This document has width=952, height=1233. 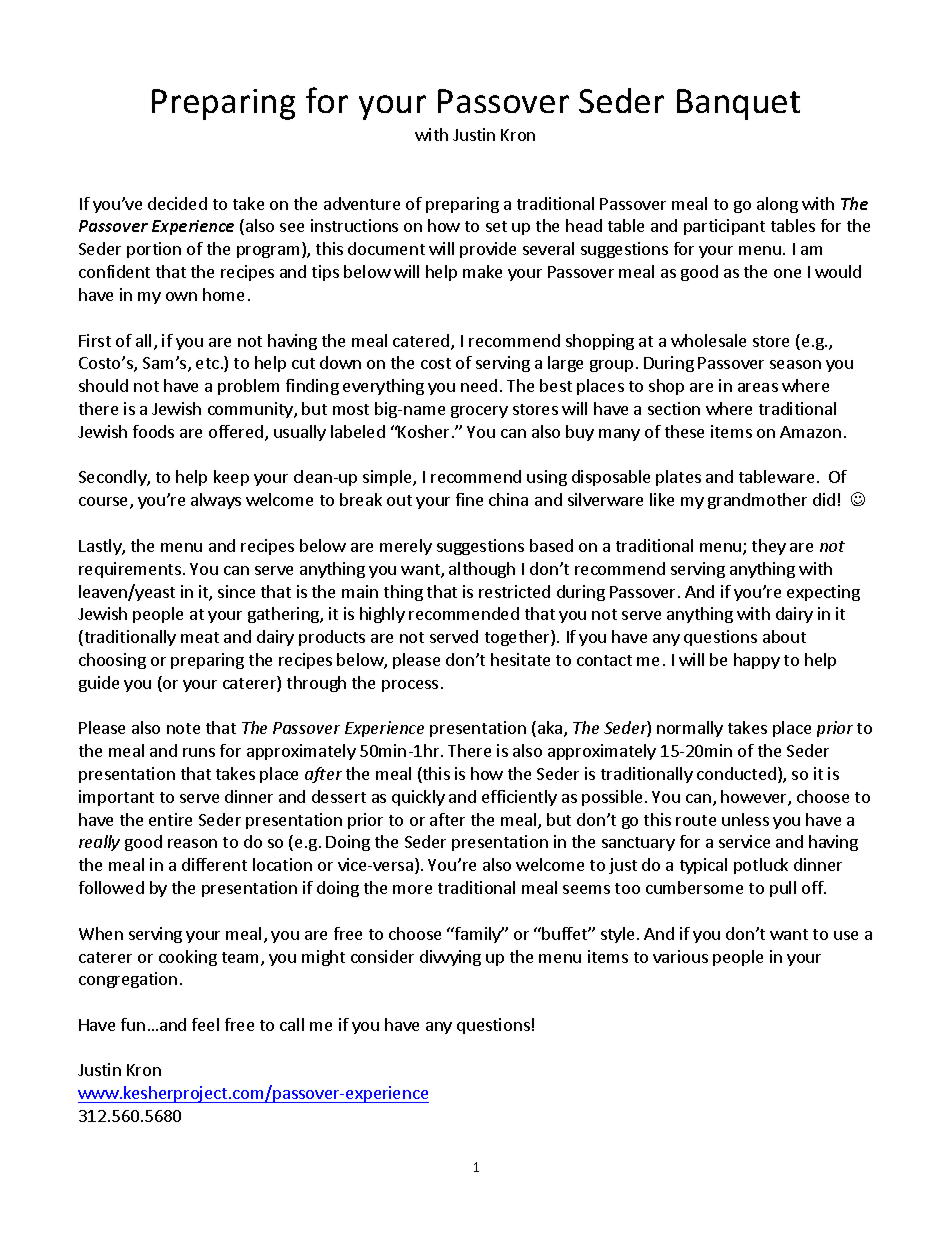 I want to click on set, so click(x=496, y=226).
